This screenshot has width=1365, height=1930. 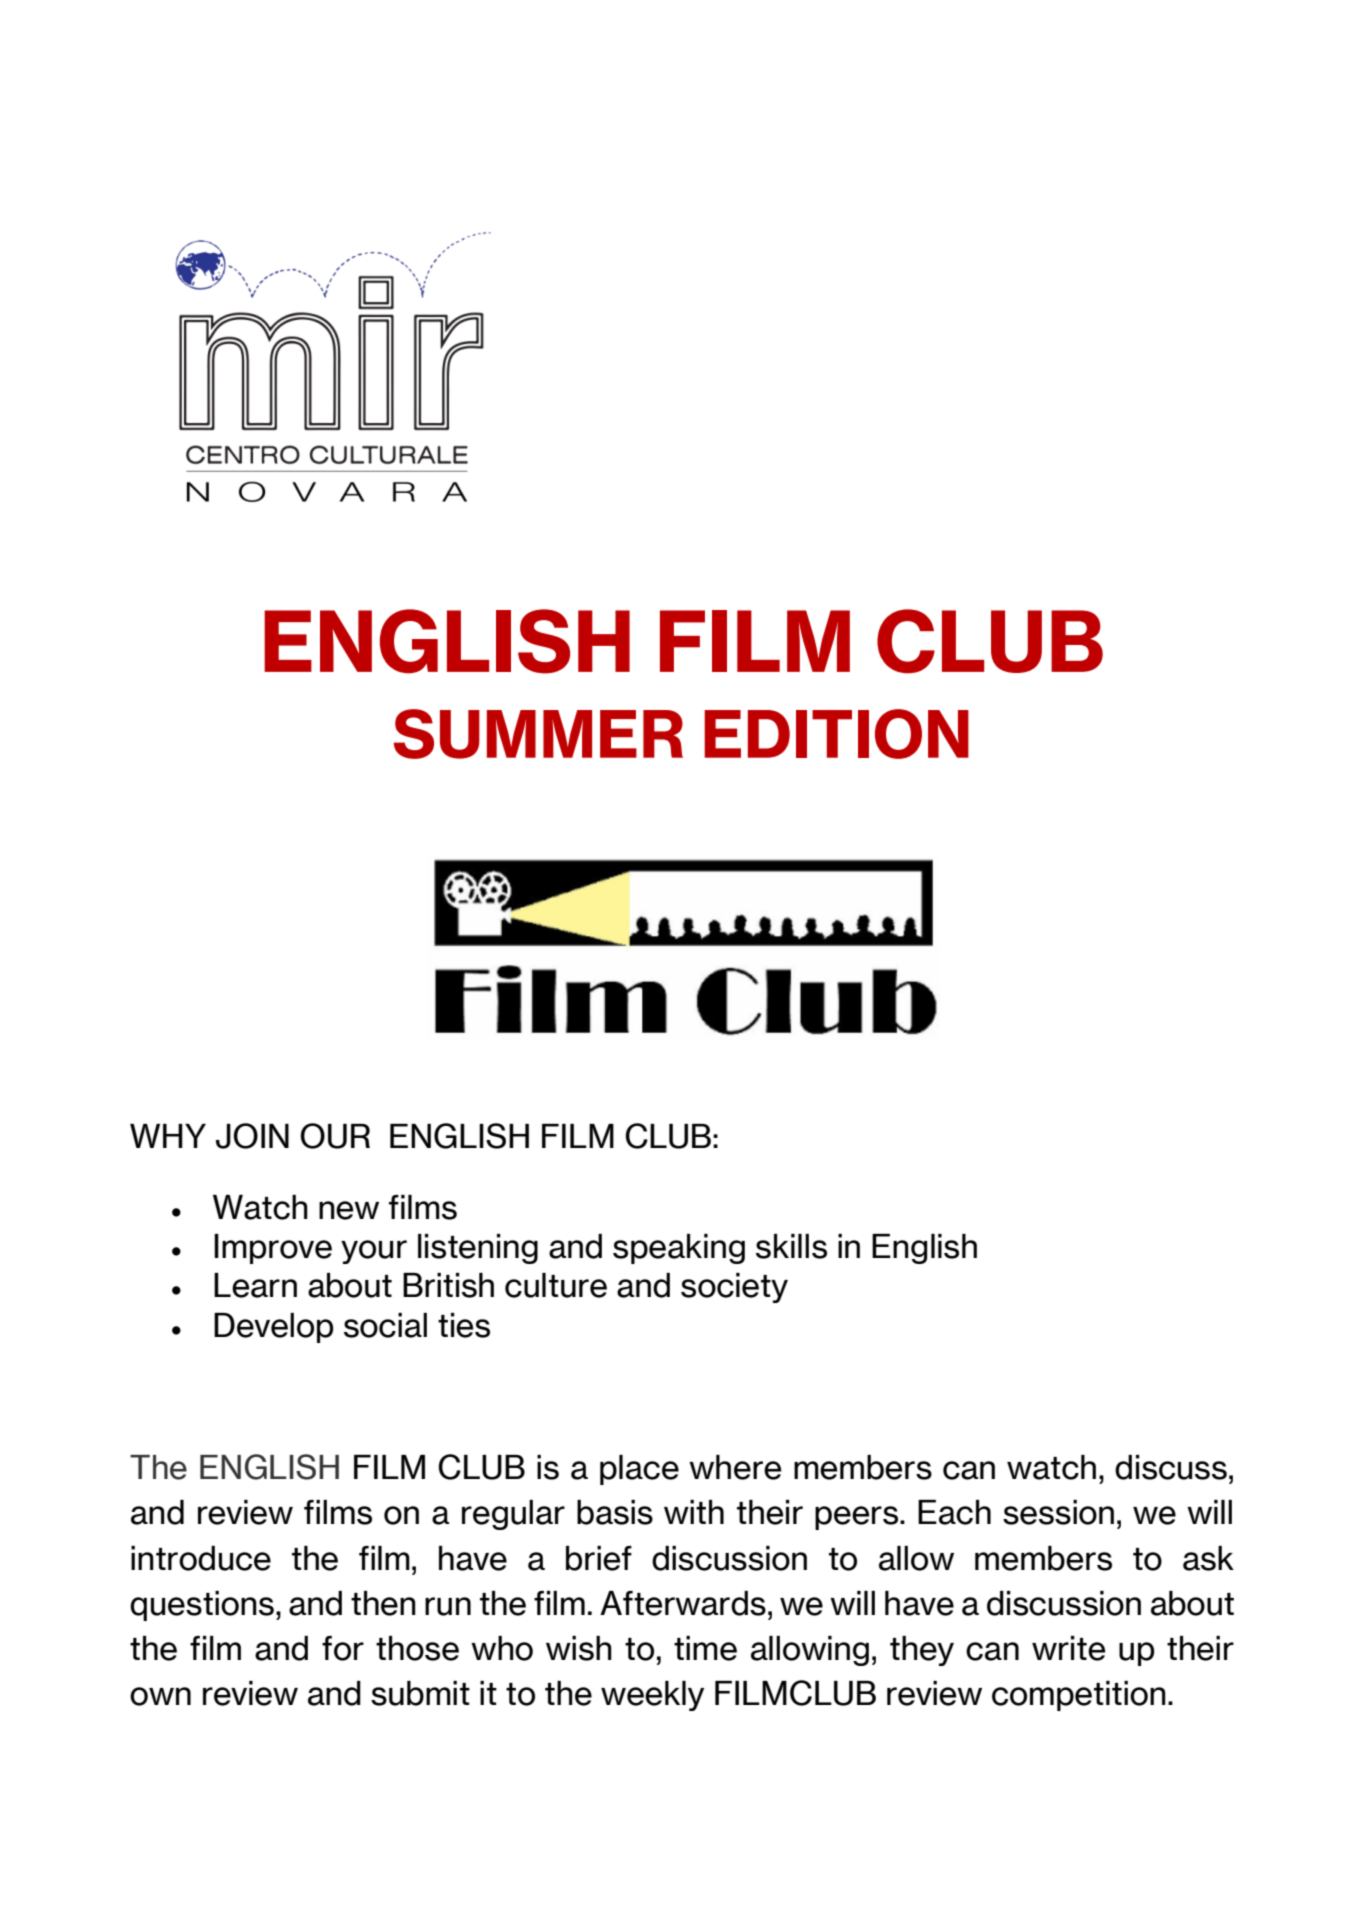 What do you see at coordinates (679, 1249) in the screenshot?
I see `speaking` at bounding box center [679, 1249].
